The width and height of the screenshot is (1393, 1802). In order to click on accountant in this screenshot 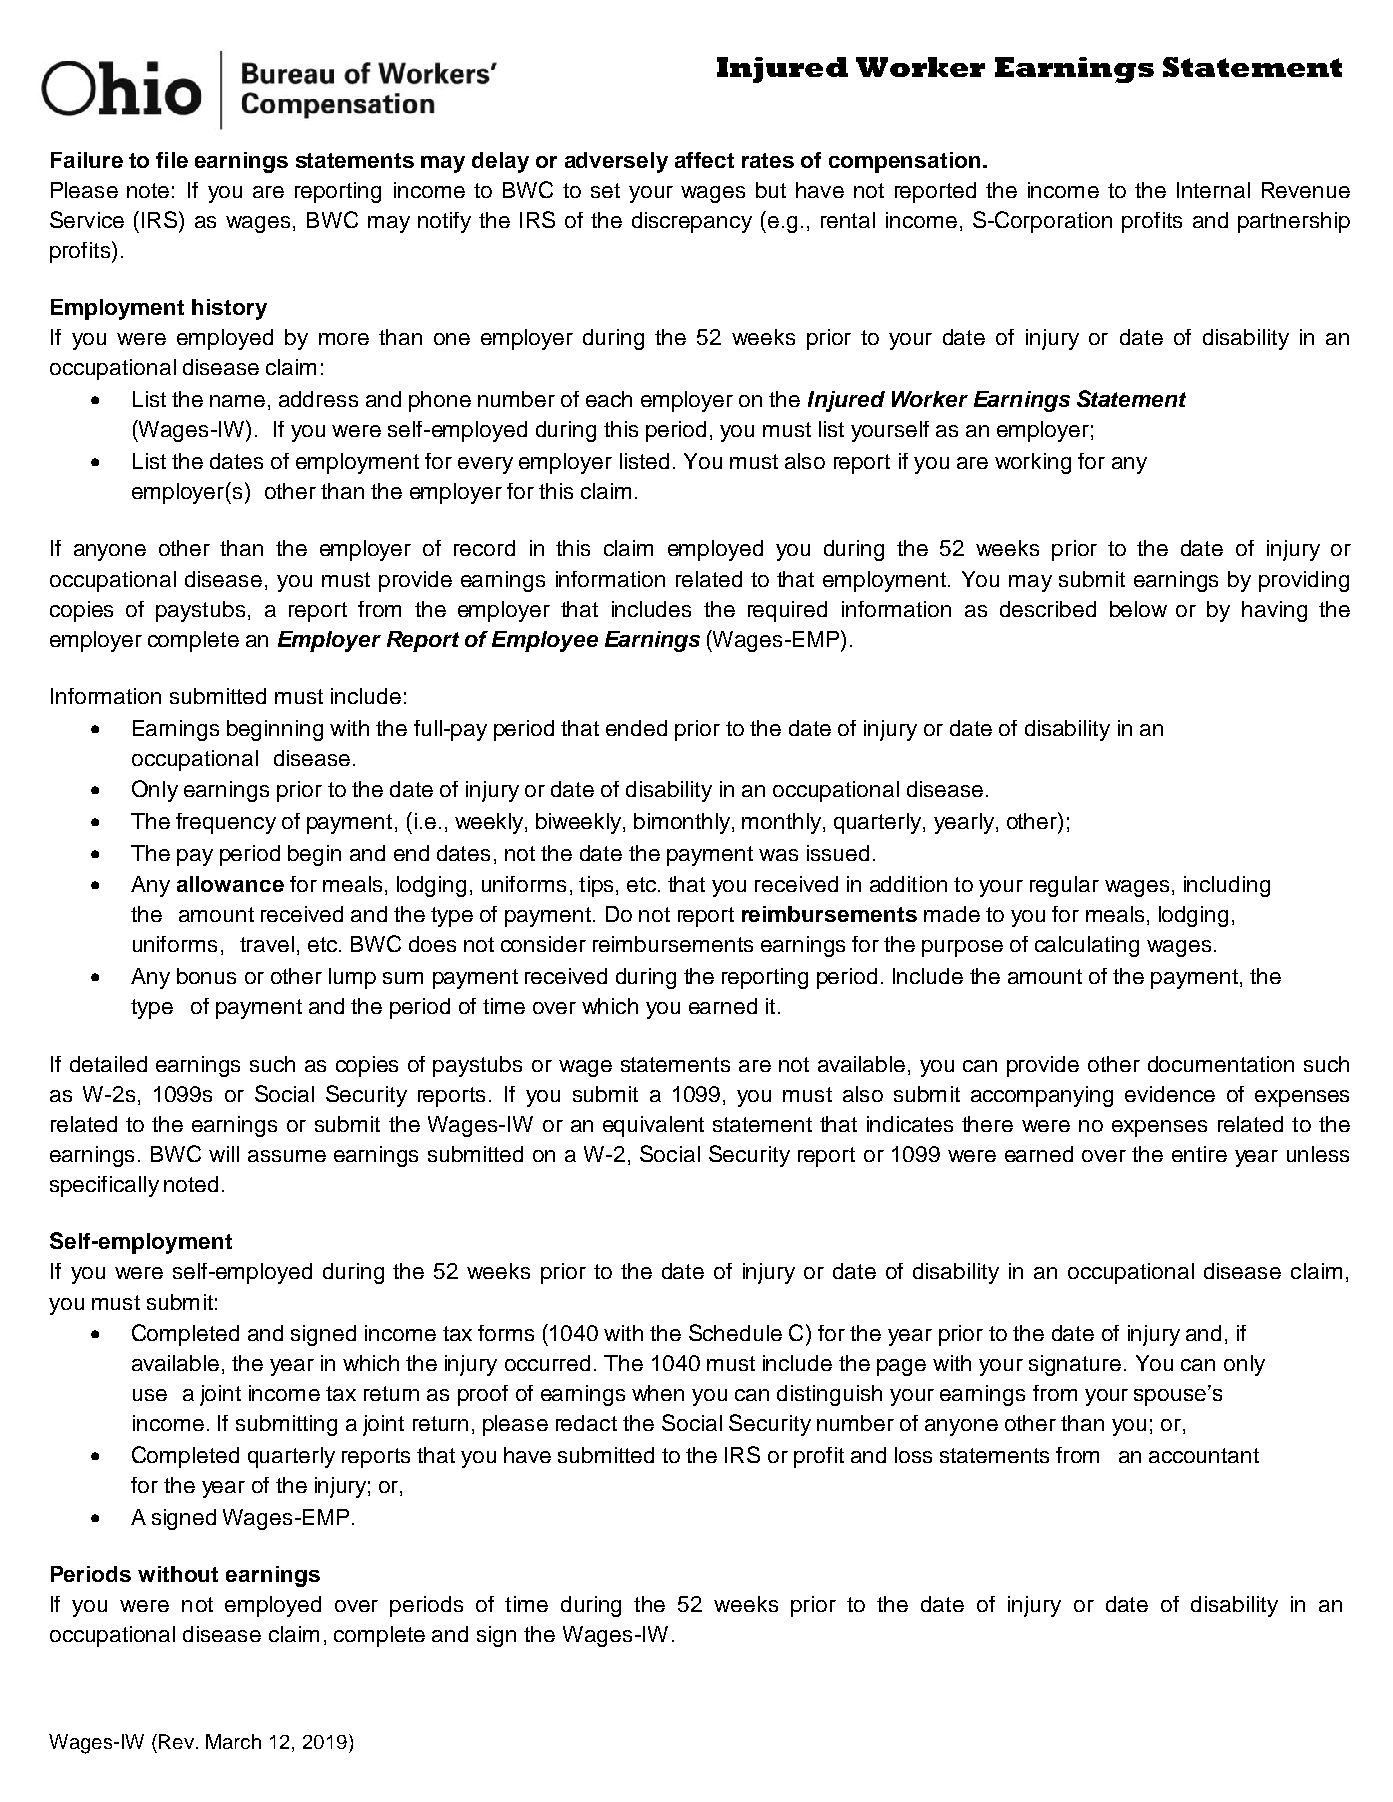, I will do `click(1204, 1455)`.
